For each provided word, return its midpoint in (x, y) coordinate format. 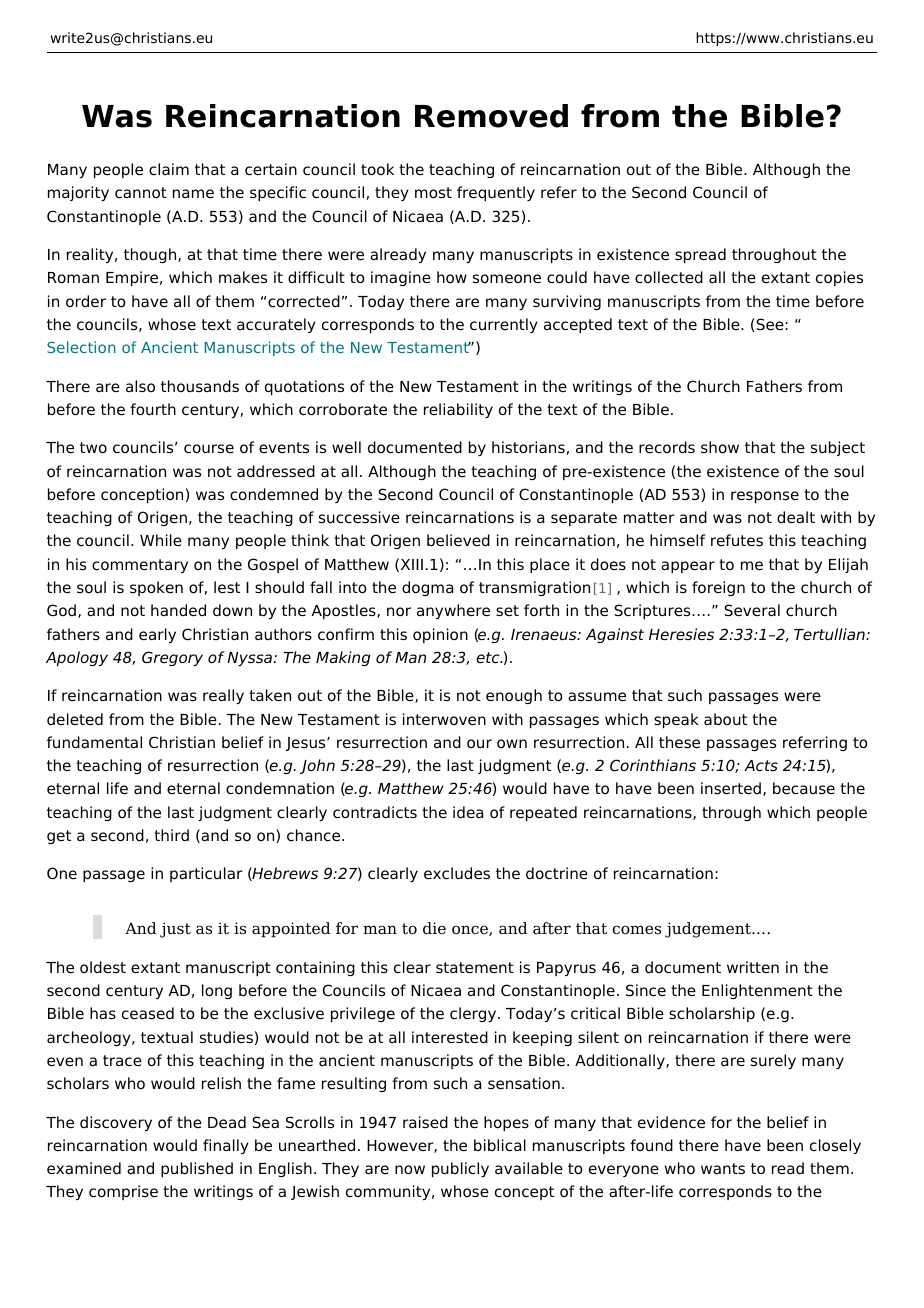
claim (169, 169)
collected (669, 277)
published (197, 1169)
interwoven (444, 719)
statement (475, 968)
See (770, 325)
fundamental (94, 742)
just (175, 930)
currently (504, 325)
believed (458, 540)
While (161, 540)
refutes (737, 540)
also (140, 386)
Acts (761, 765)
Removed (491, 116)
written (753, 967)
